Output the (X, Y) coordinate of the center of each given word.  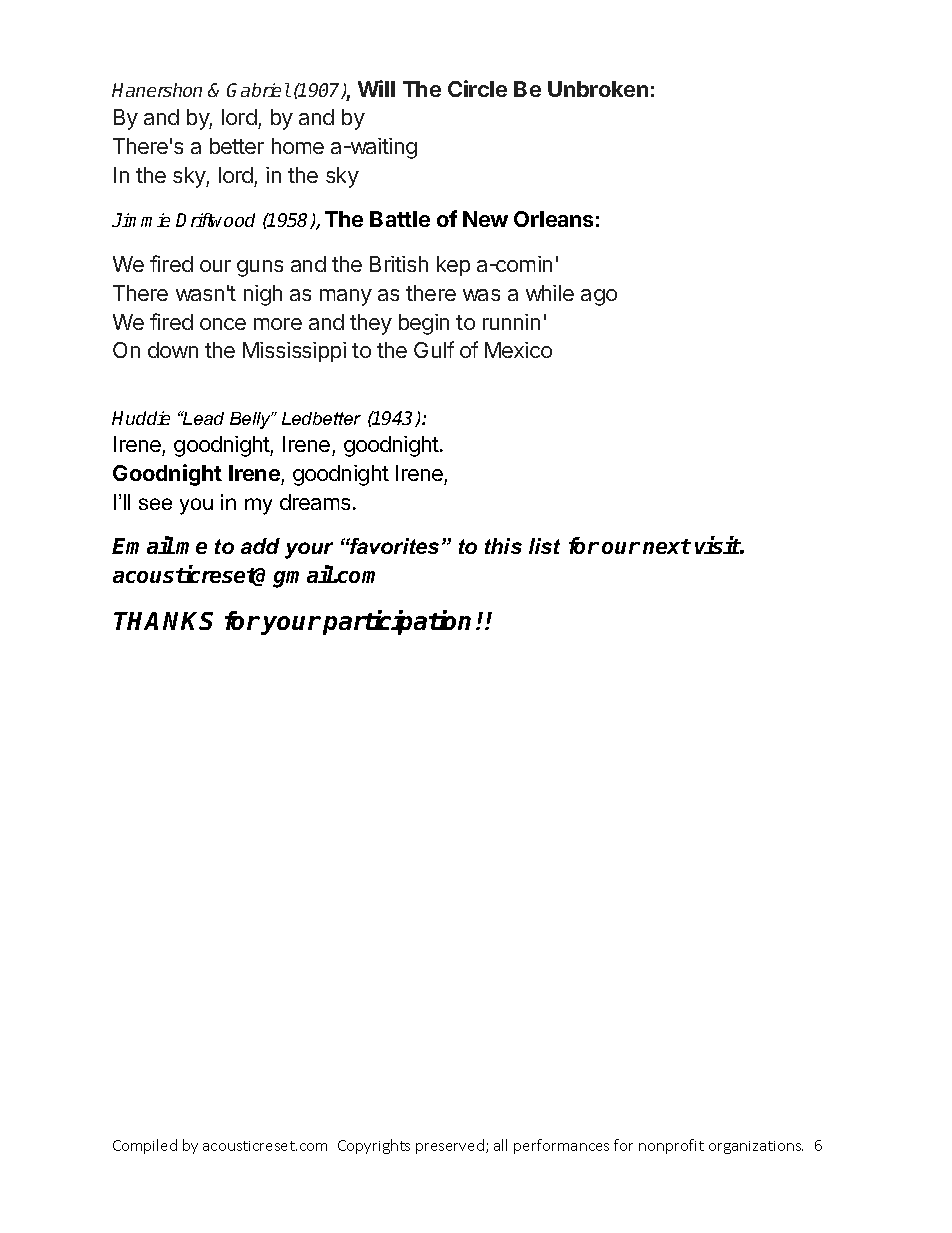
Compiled (145, 1146)
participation (397, 622)
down (173, 350)
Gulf (434, 349)
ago (599, 297)
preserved (450, 1146)
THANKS (163, 621)
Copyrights (374, 1146)
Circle (477, 88)
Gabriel (259, 90)
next (667, 546)
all (500, 1145)
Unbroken (598, 89)
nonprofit (671, 1146)
